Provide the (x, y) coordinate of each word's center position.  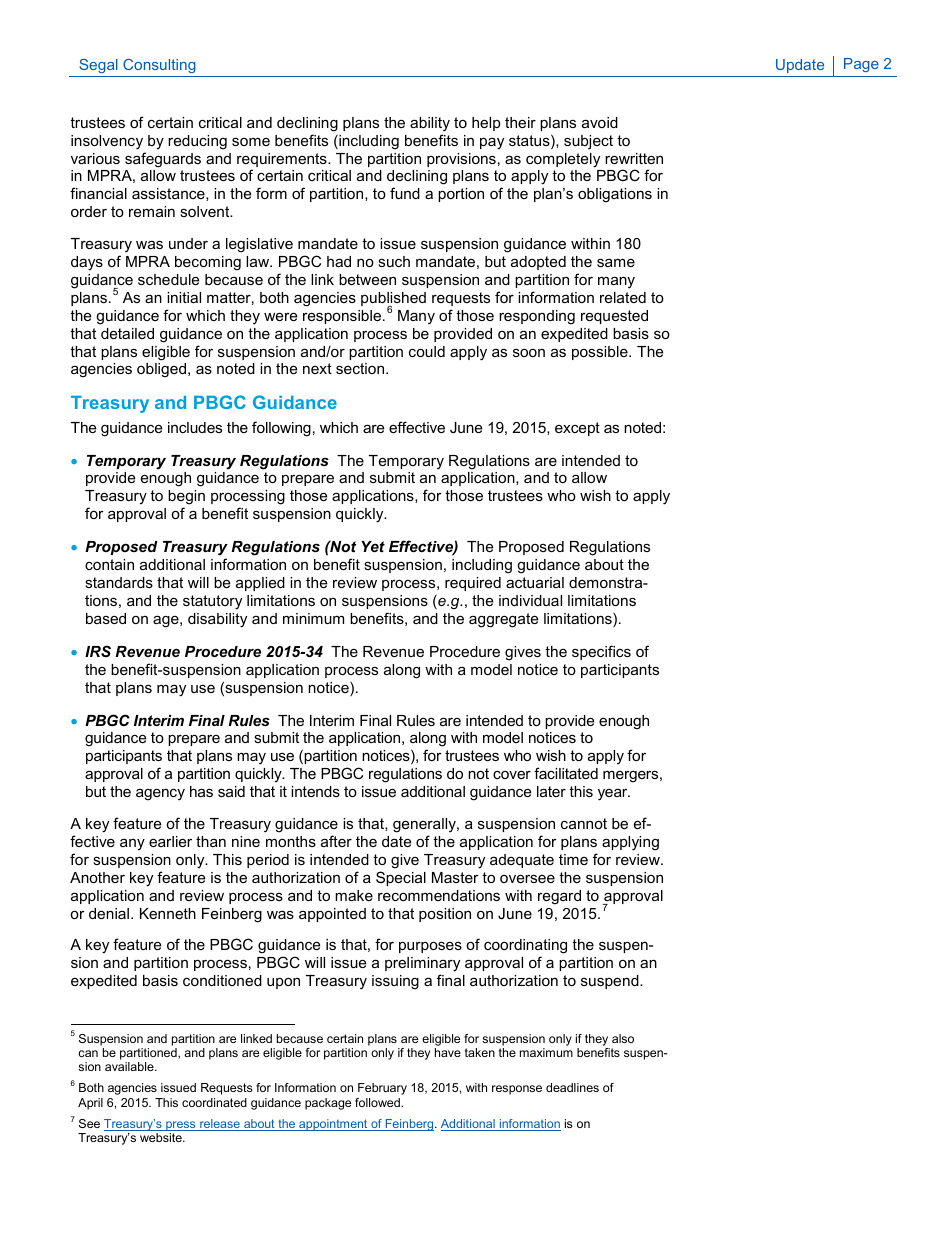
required (473, 584)
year (614, 795)
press (181, 1127)
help (486, 124)
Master (455, 877)
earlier (170, 841)
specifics (601, 652)
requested (614, 317)
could (427, 351)
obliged (163, 370)
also (623, 1038)
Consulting (159, 66)
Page (861, 65)
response (517, 1090)
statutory (212, 602)
